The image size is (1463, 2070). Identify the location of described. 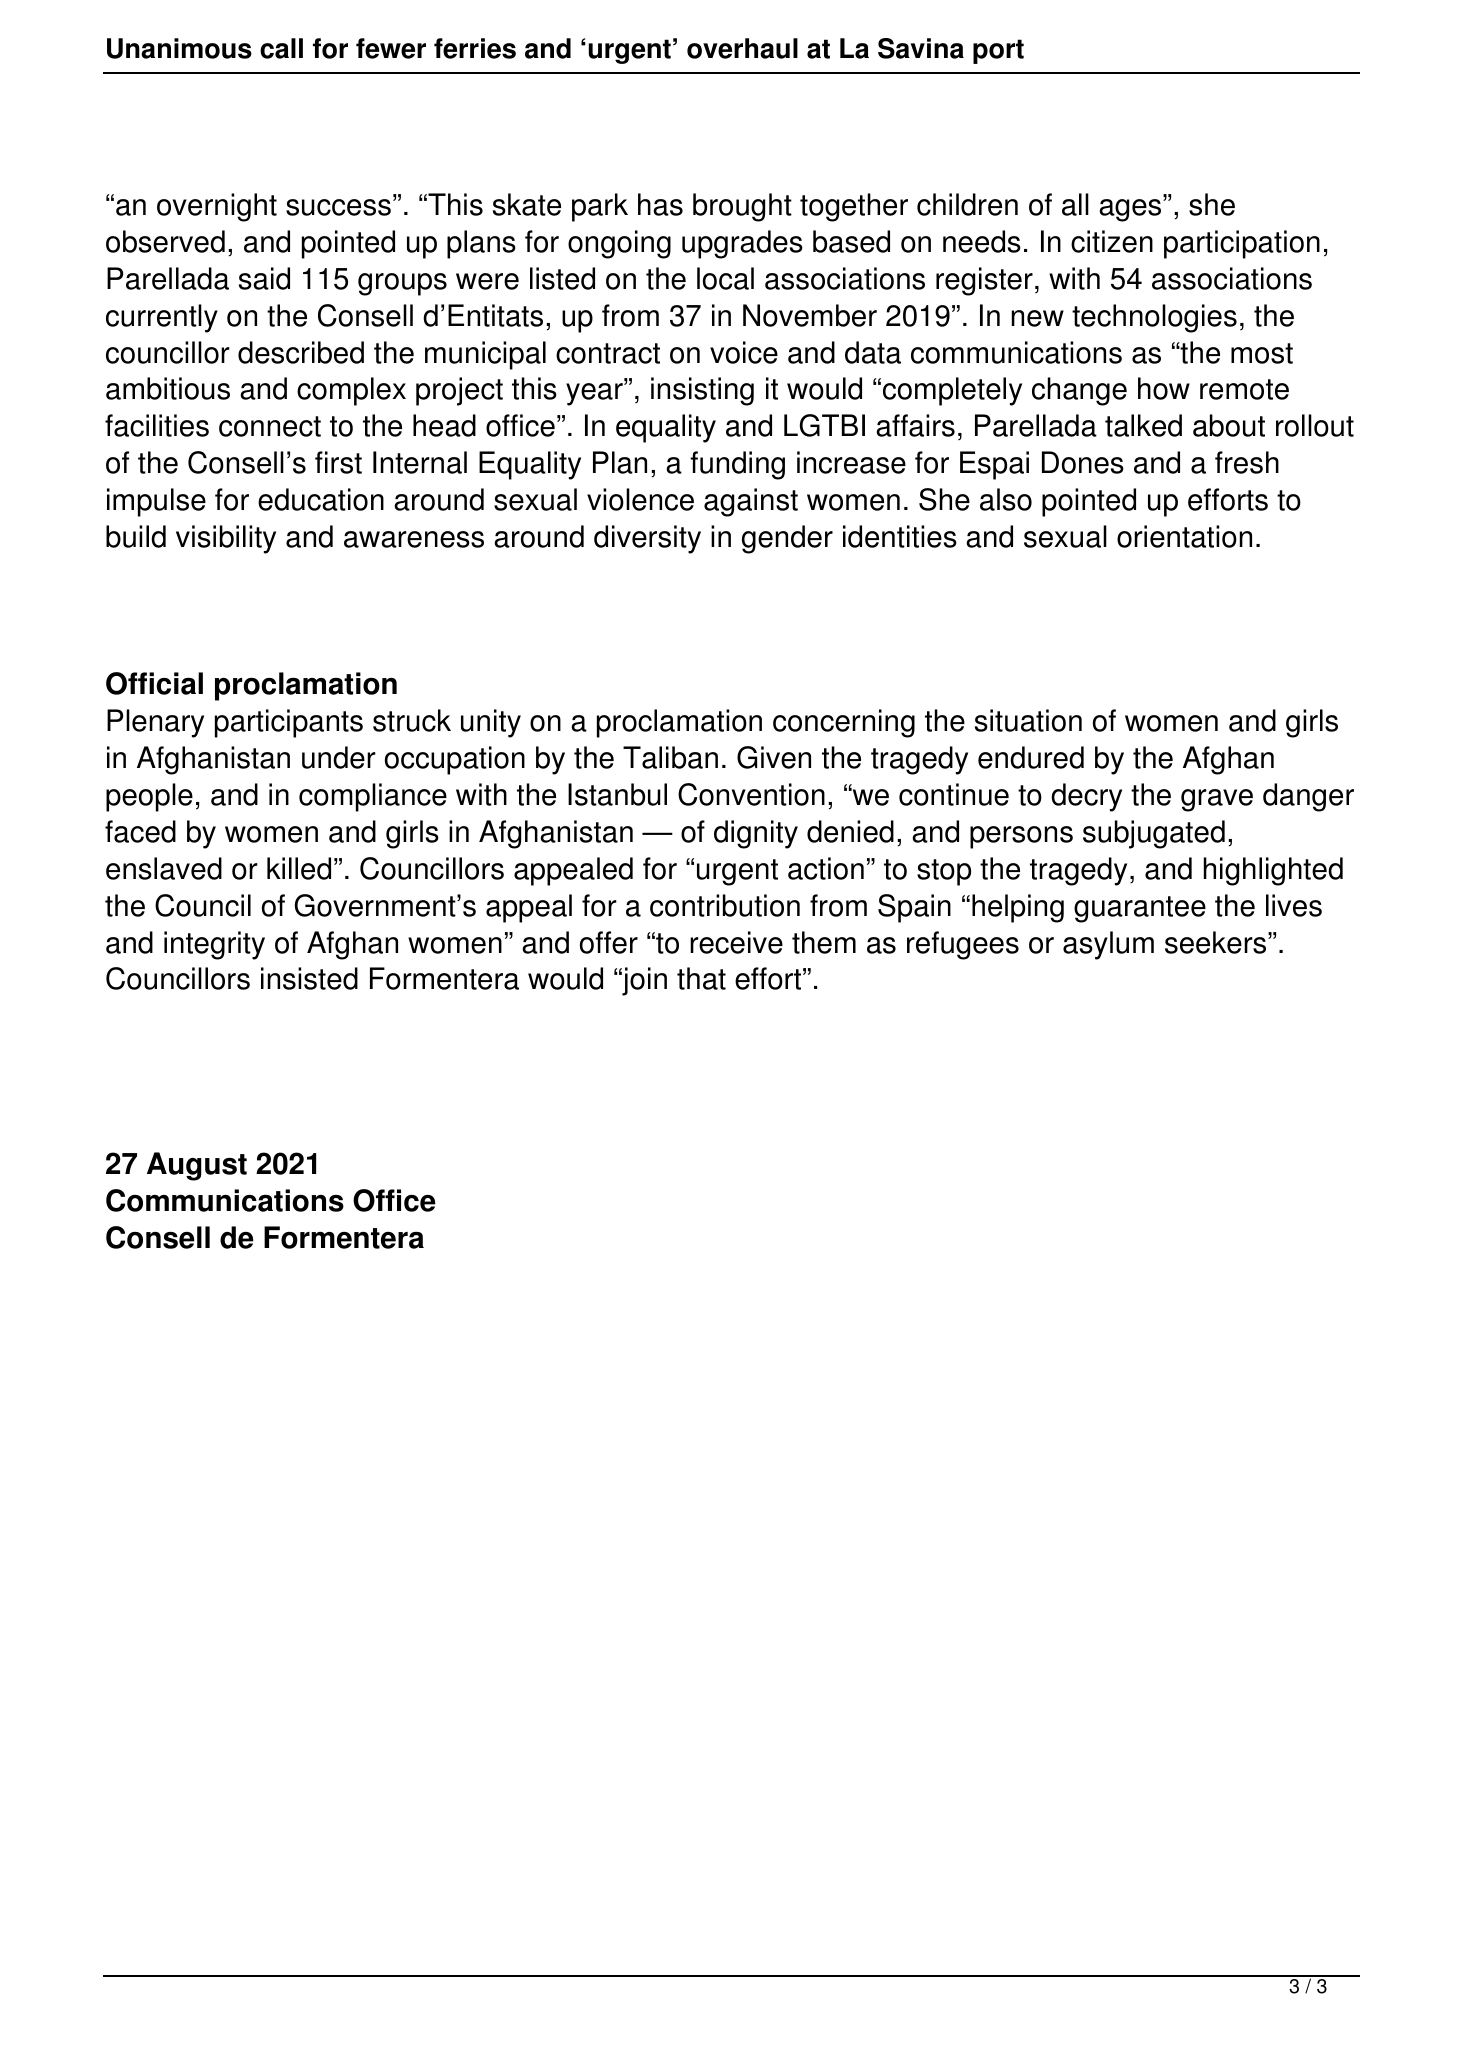
(301, 352).
